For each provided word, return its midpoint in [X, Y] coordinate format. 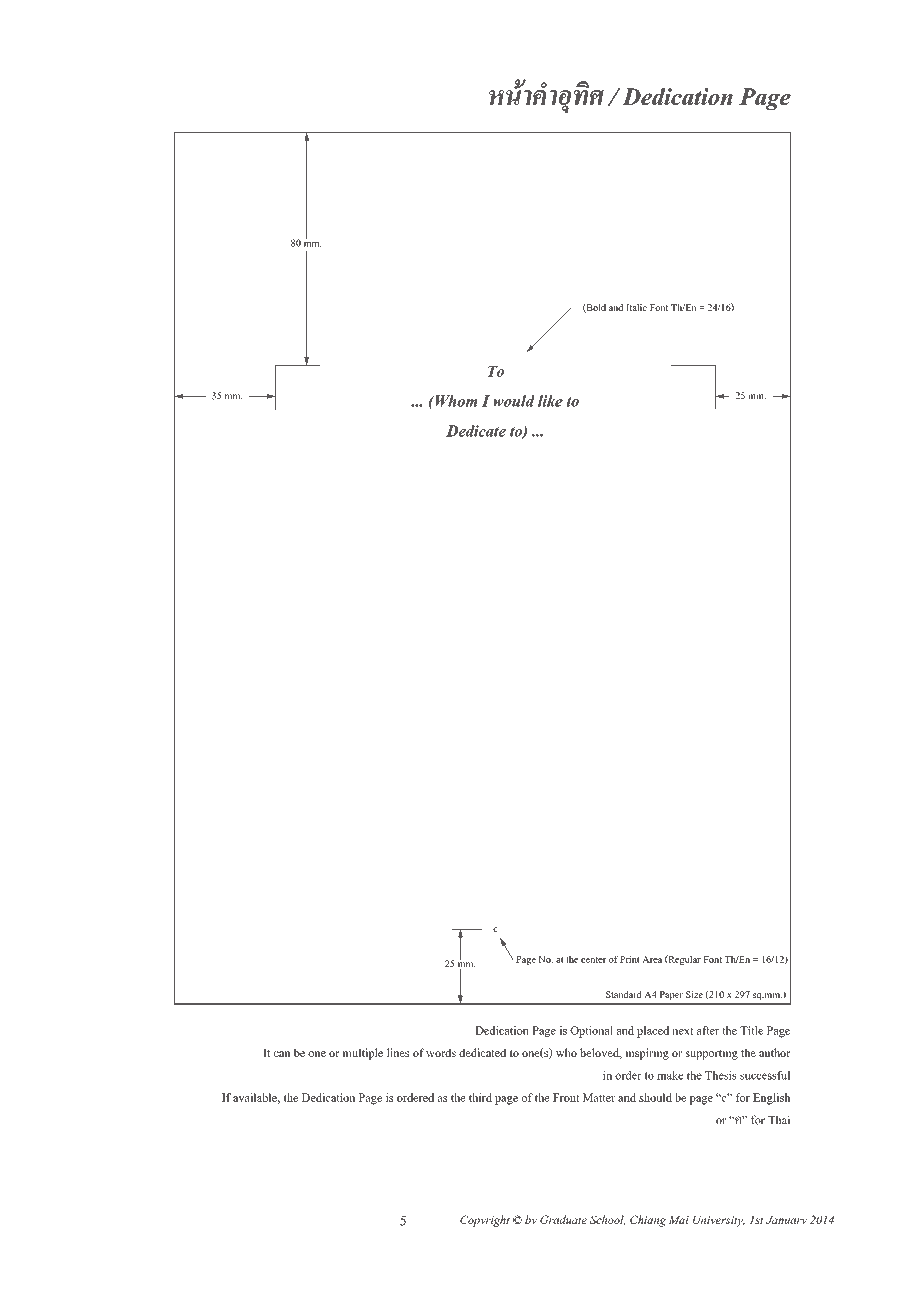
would [514, 401]
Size [694, 994]
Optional [591, 1032]
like [550, 401]
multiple [362, 1054]
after [708, 1030]
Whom [455, 401]
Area [652, 959]
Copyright [485, 1221]
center [593, 960]
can [282, 1054]
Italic [636, 307]
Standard [624, 994]
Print [630, 959]
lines [398, 1052]
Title [751, 1030]
